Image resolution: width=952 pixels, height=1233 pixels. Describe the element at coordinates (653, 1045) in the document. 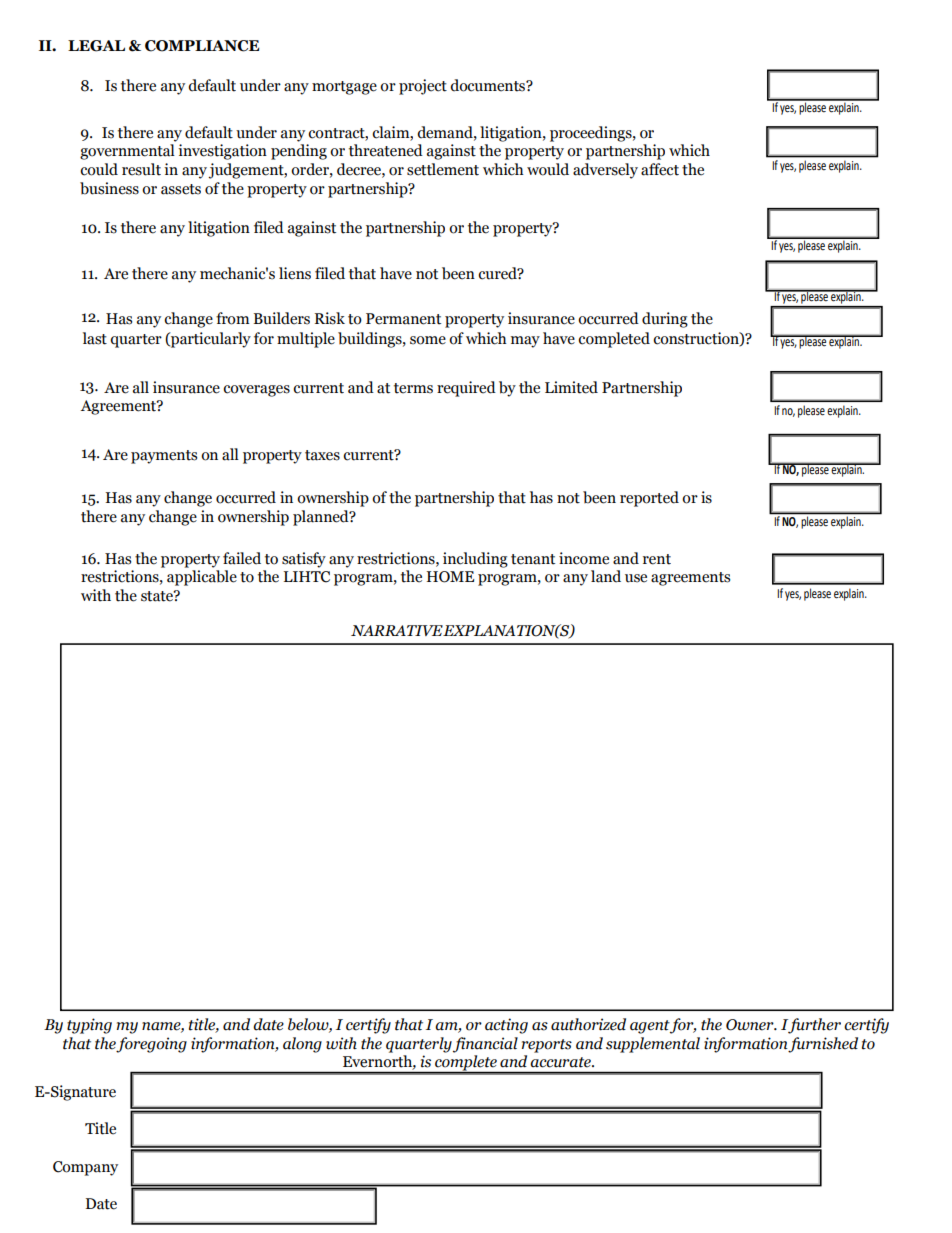

I see `supplemental` at that location.
